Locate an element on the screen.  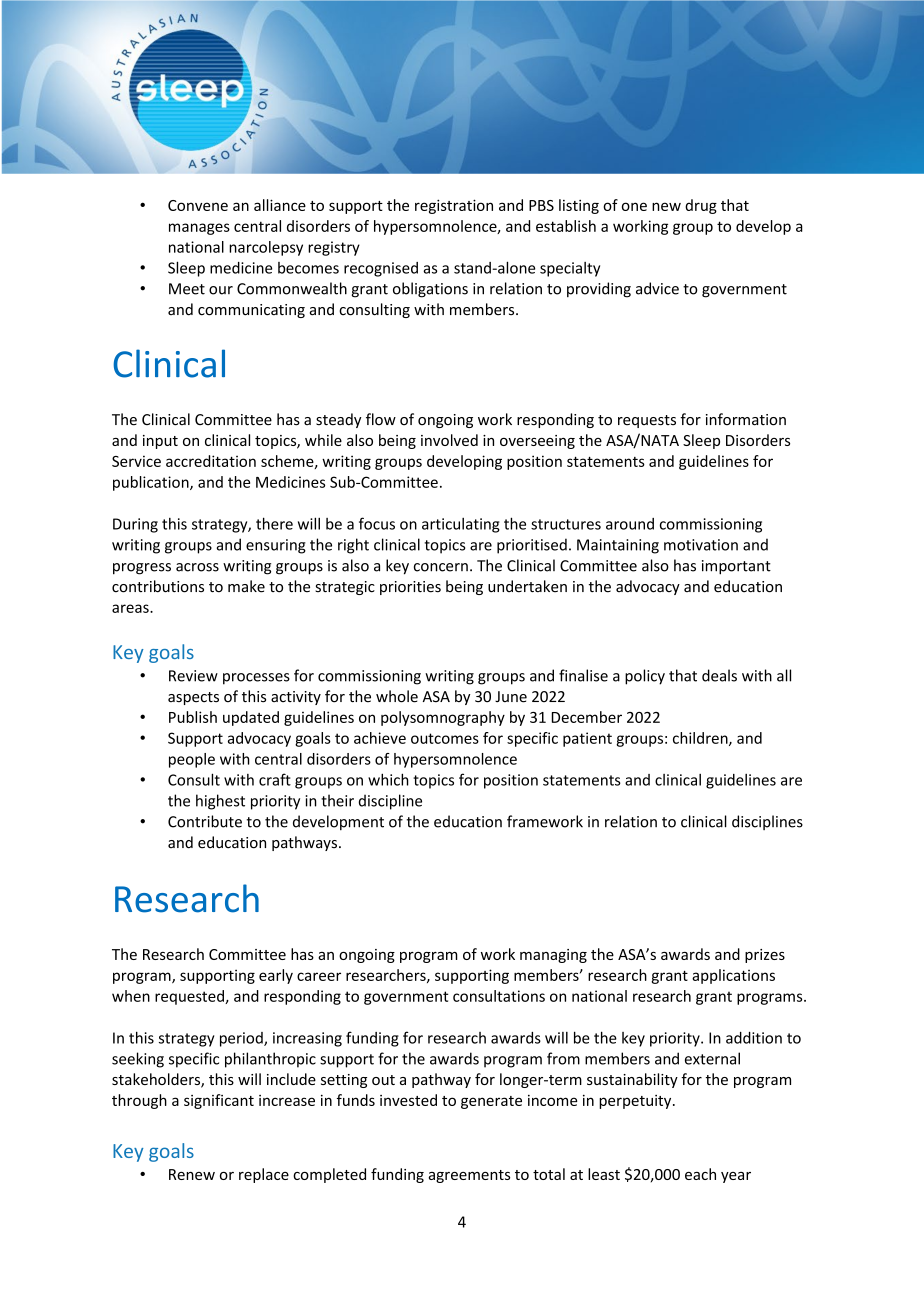
priorities is located at coordinates (410, 588).
